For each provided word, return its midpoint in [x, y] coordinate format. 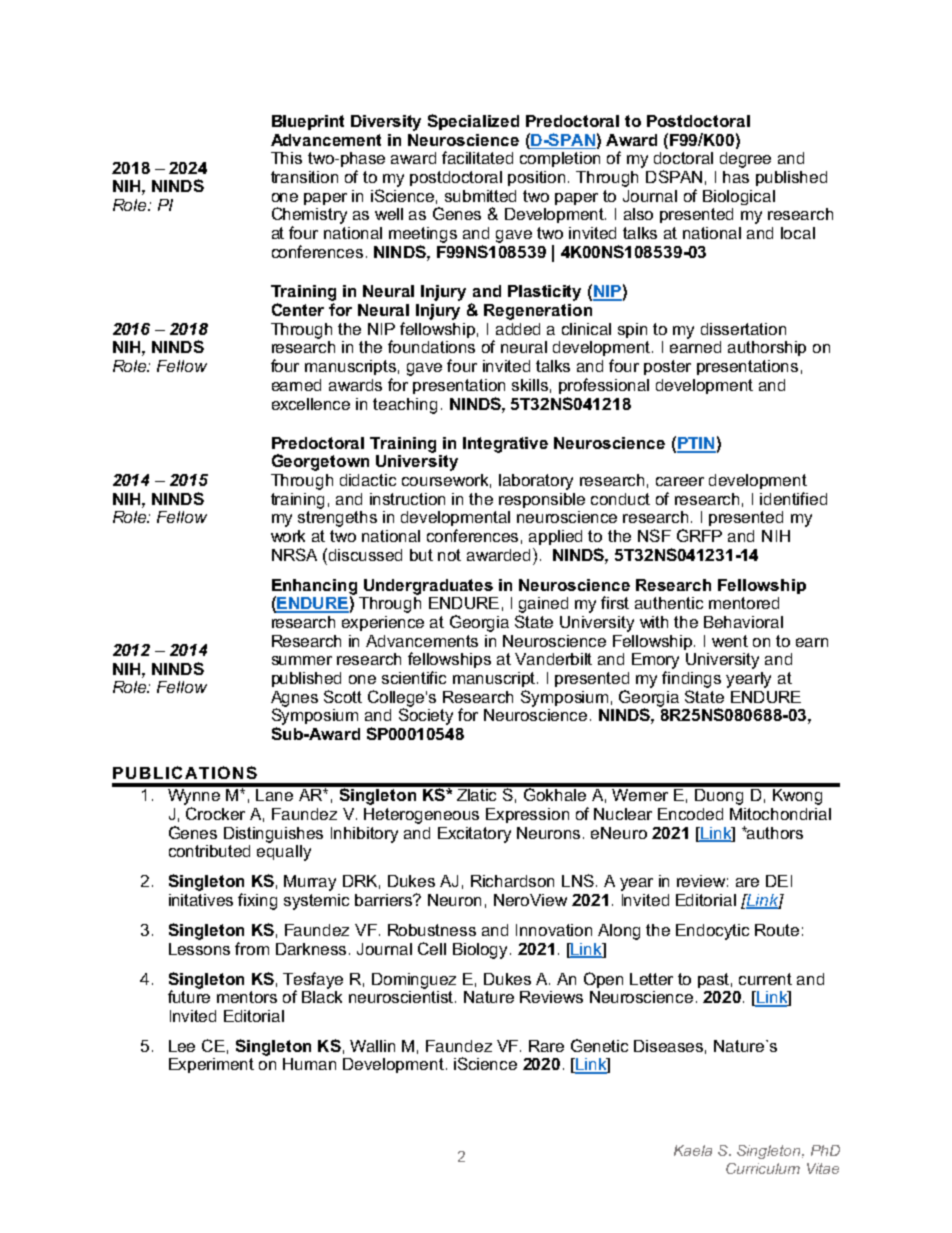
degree [745, 160]
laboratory [536, 482]
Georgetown [320, 462]
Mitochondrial [780, 814]
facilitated [477, 157]
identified [793, 498]
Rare [546, 1046]
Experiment [211, 1065]
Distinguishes [273, 835]
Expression [527, 815]
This [286, 158]
